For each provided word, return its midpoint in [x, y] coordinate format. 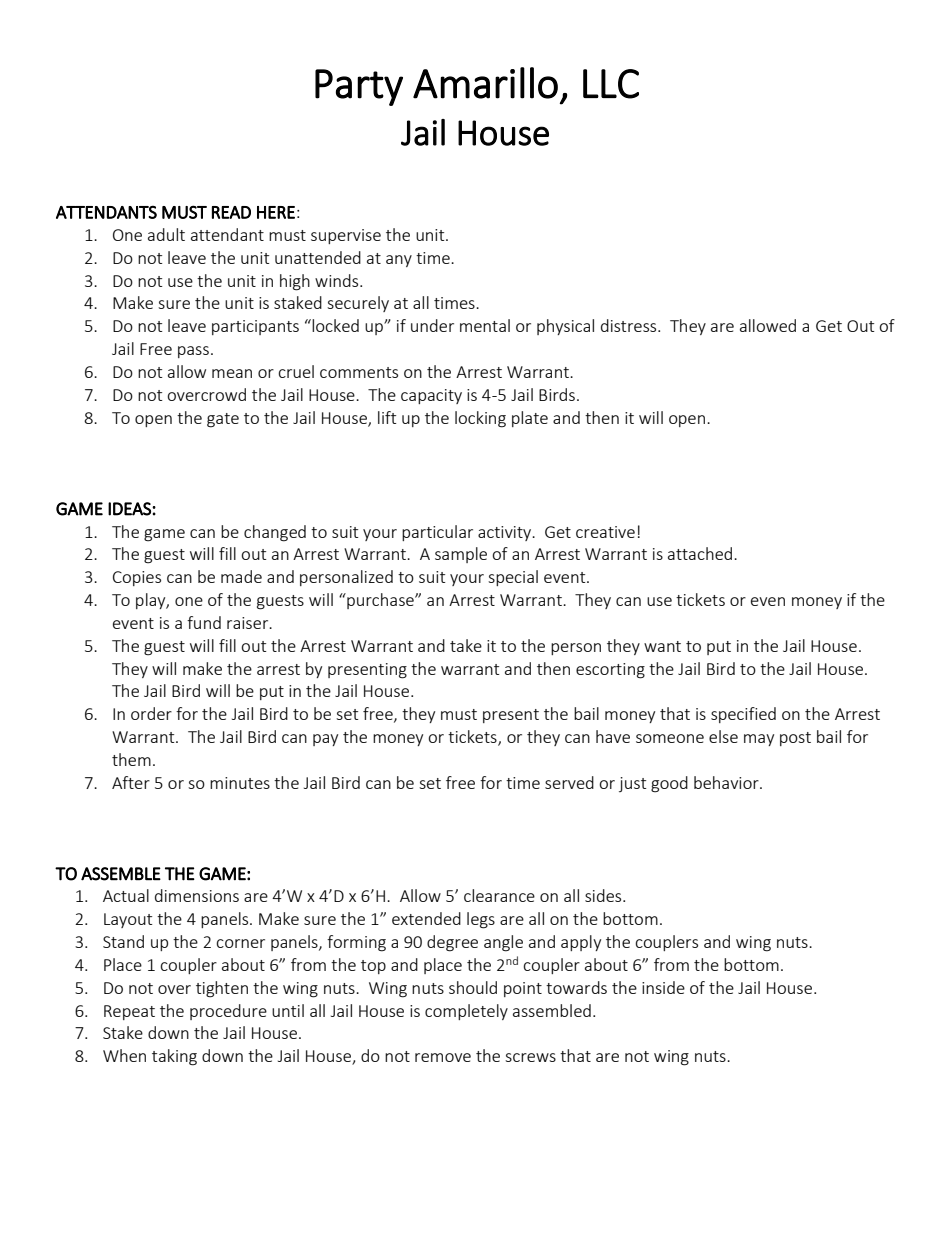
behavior [727, 782]
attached [701, 553]
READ [231, 212]
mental [485, 325]
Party [359, 87]
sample [461, 555]
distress [630, 325]
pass [193, 352]
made [241, 576]
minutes [240, 783]
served [569, 782]
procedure [228, 1012]
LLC [611, 84]
